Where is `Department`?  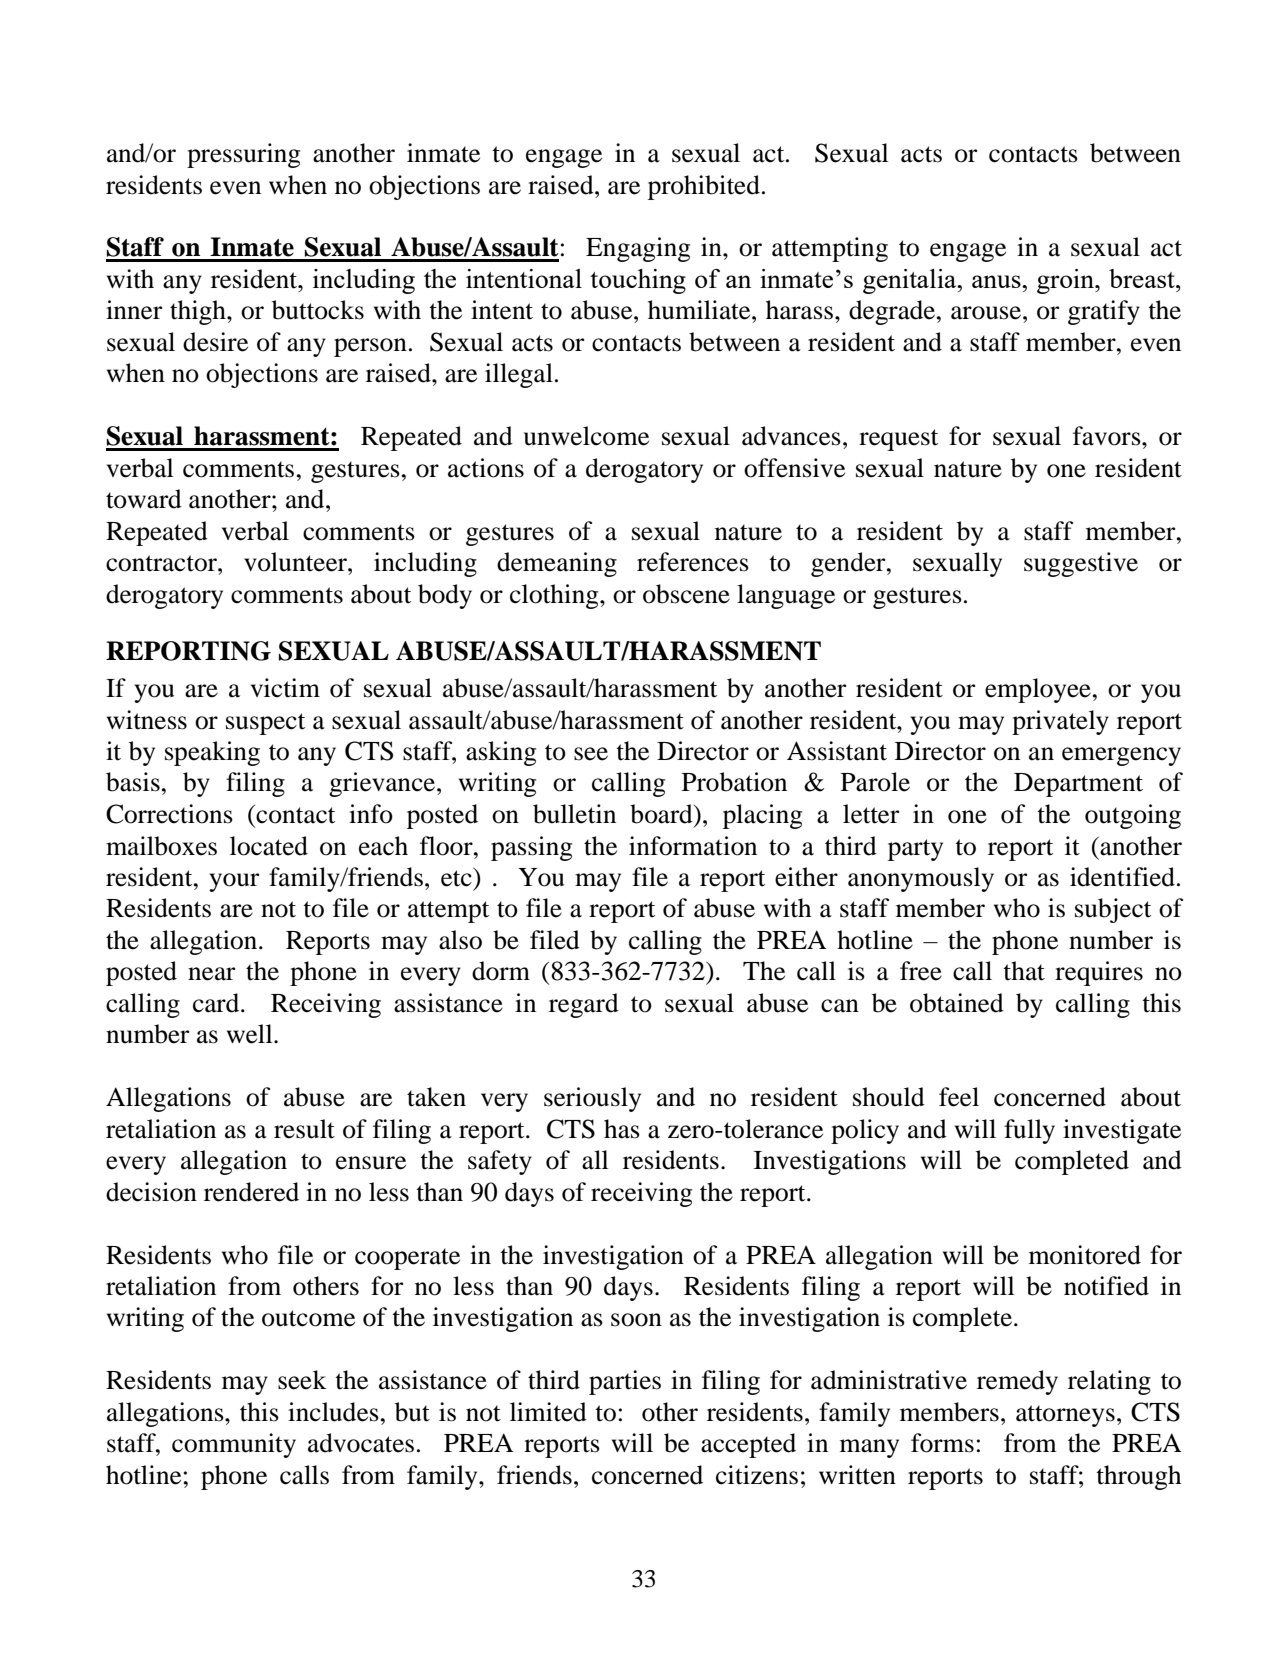 Department is located at coordinates (1078, 785).
